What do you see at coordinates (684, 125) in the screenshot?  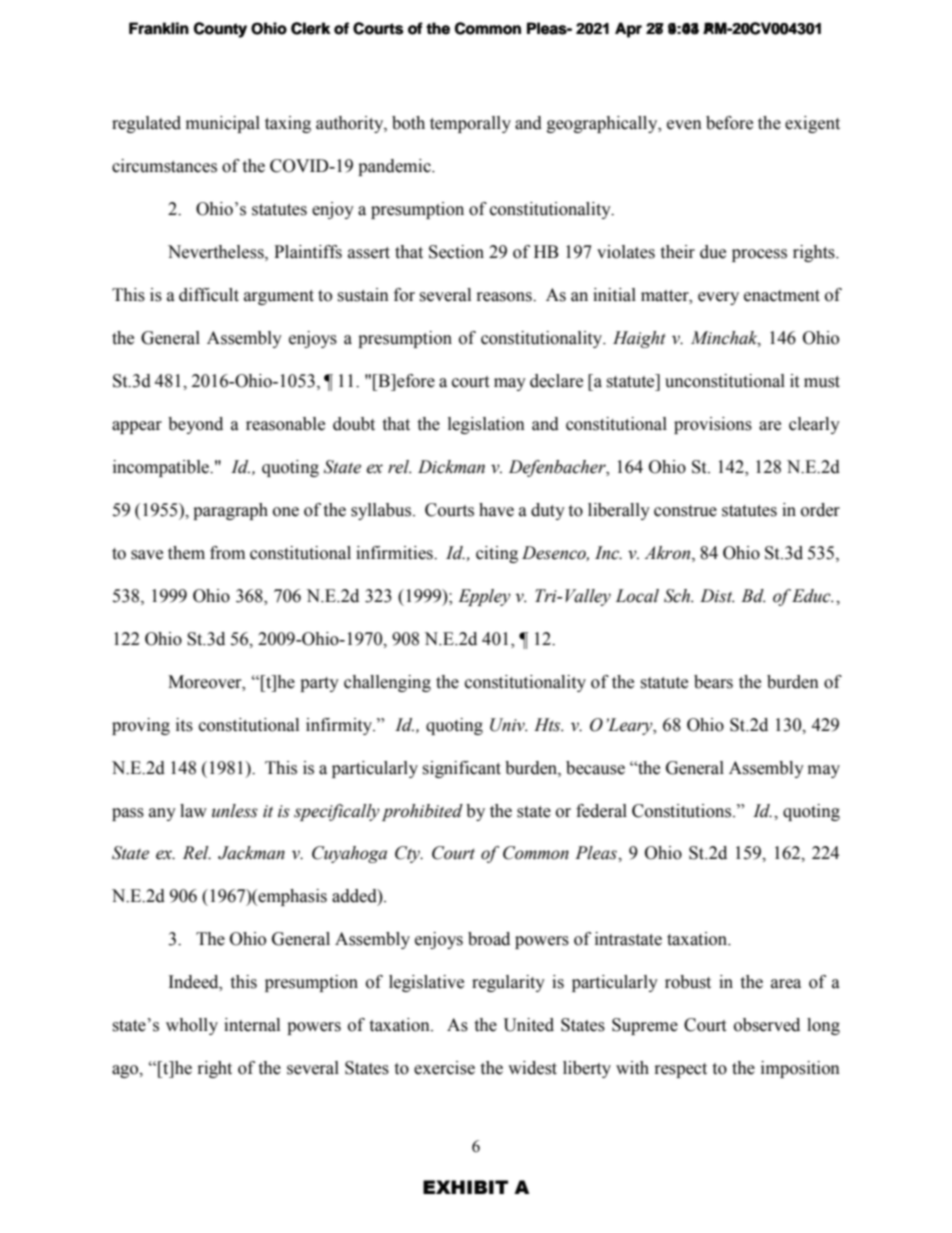 I see `even` at bounding box center [684, 125].
